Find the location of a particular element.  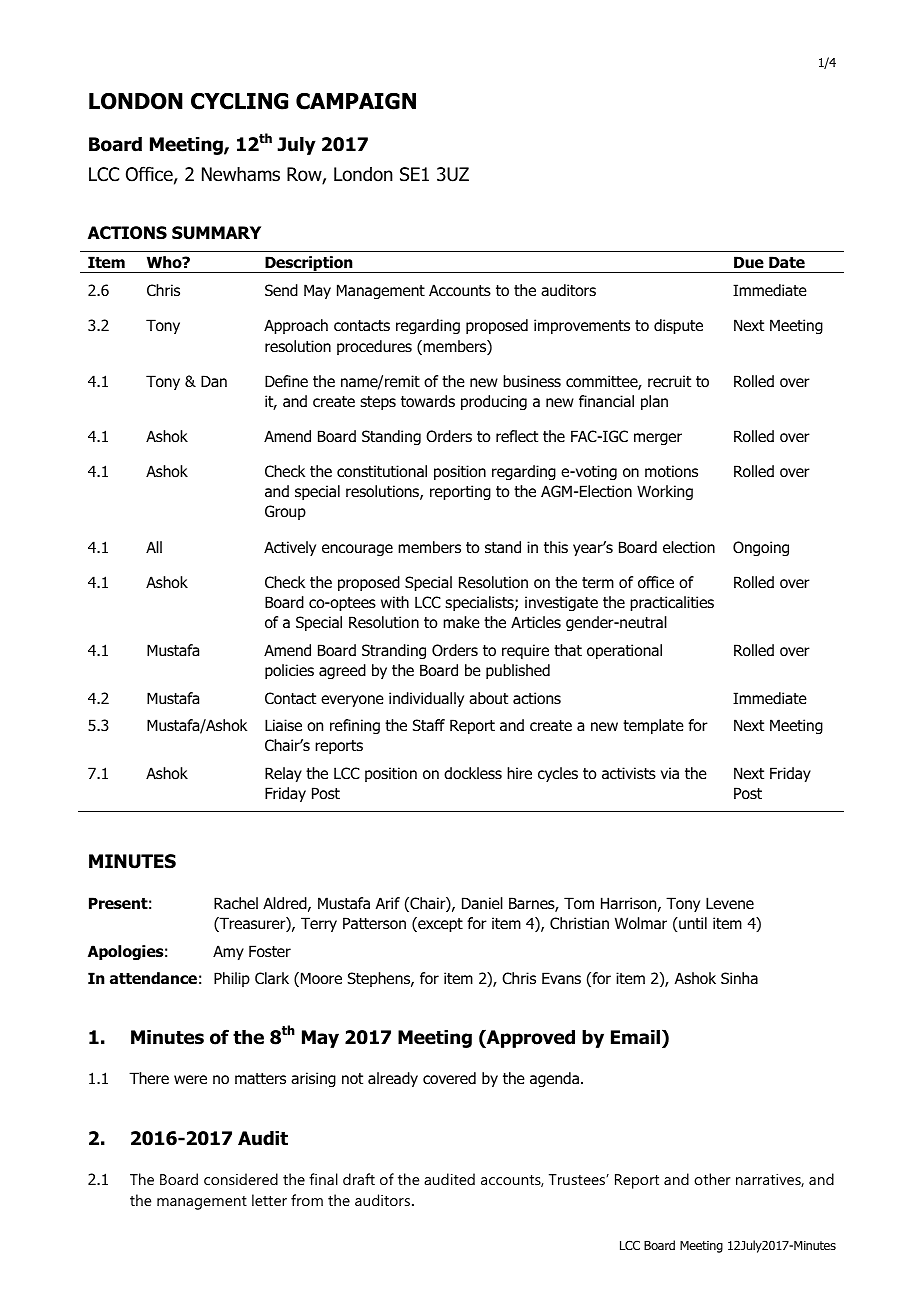

considered is located at coordinates (241, 1179).
